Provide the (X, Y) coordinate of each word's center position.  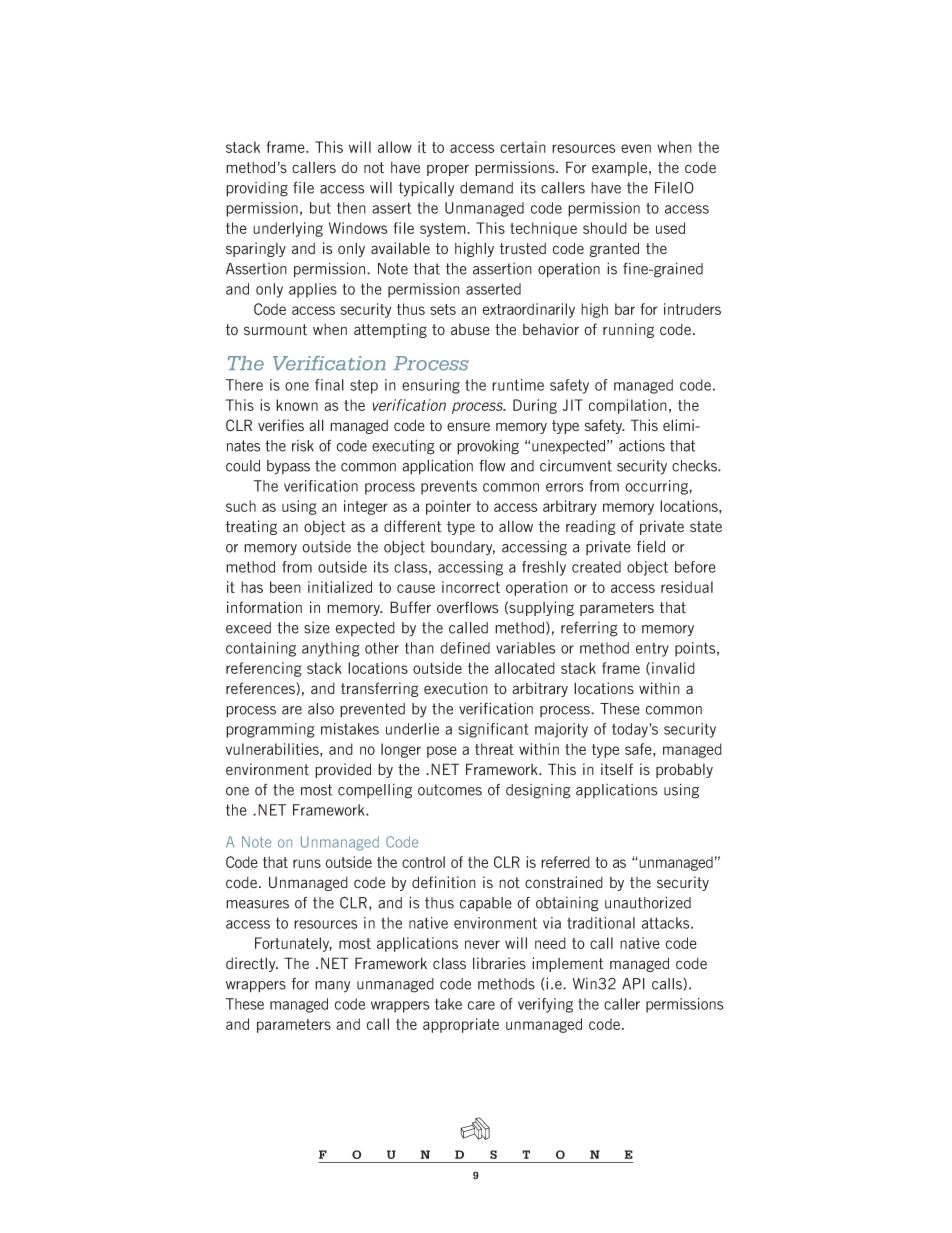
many (332, 987)
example (621, 169)
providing (257, 189)
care (481, 1005)
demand (486, 188)
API (633, 984)
